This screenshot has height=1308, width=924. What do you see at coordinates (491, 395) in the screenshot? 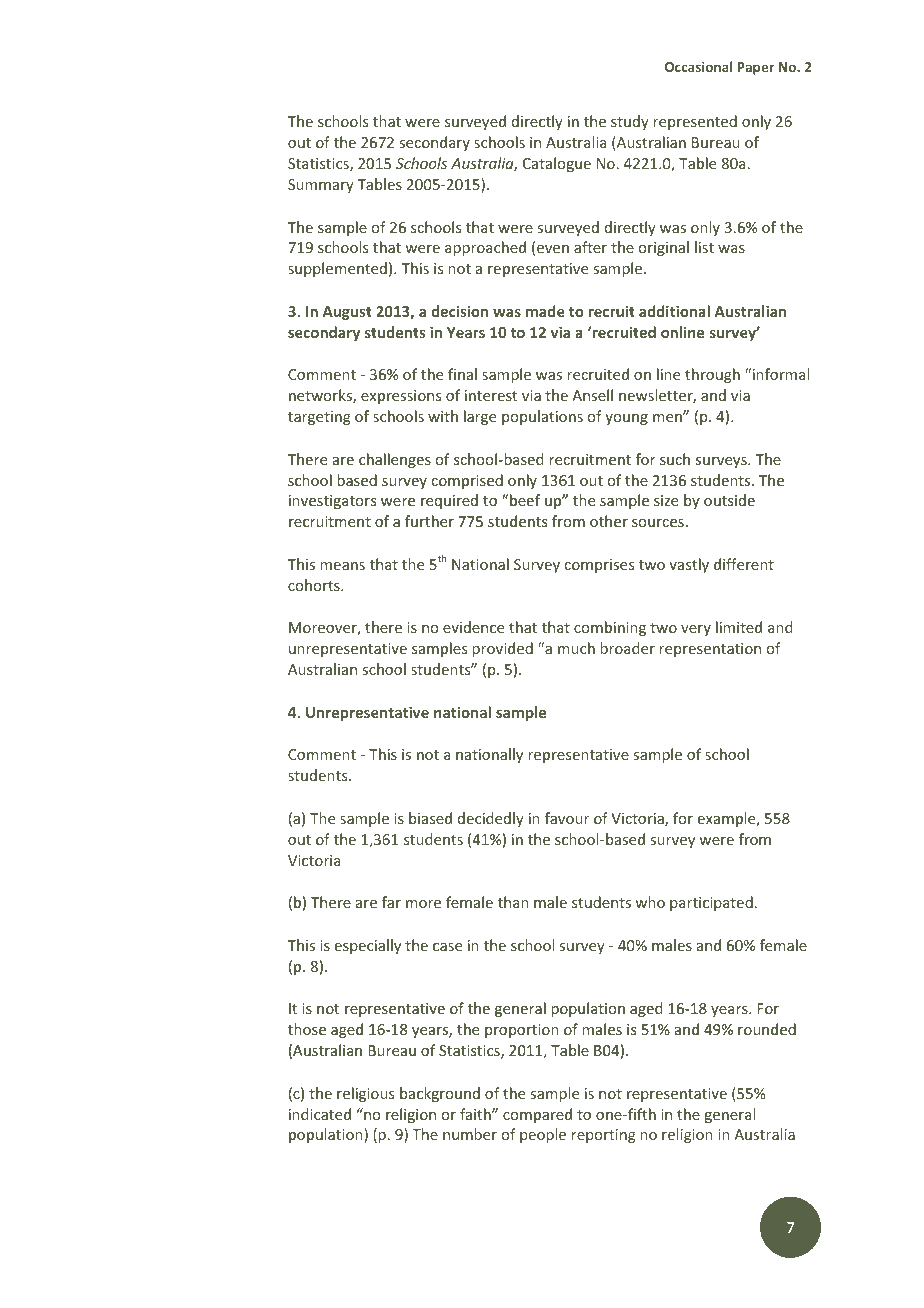
I see `interest` at bounding box center [491, 395].
